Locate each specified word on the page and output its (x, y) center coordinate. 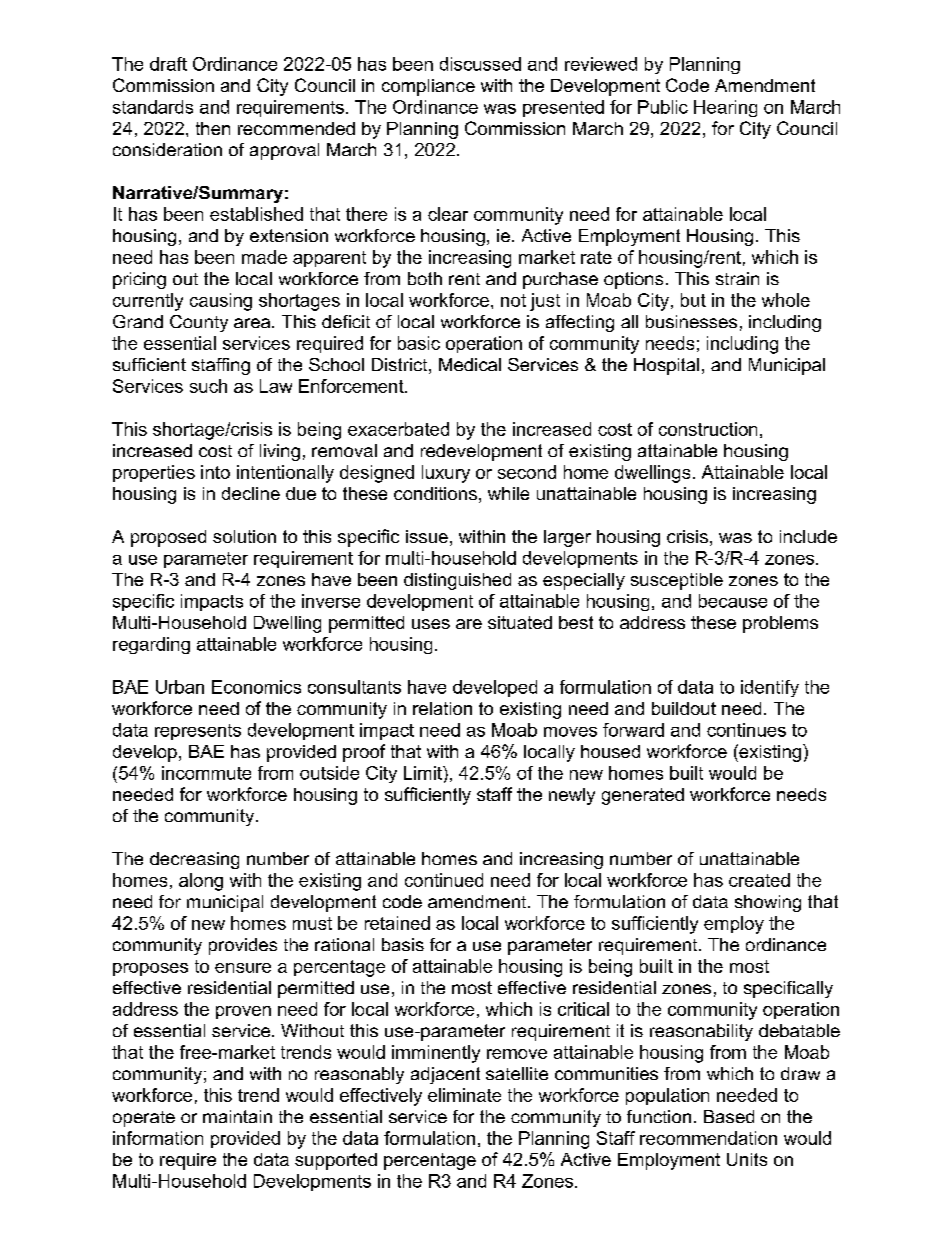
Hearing (725, 108)
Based (729, 1116)
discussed (480, 64)
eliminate (464, 1095)
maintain (237, 1116)
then (213, 128)
